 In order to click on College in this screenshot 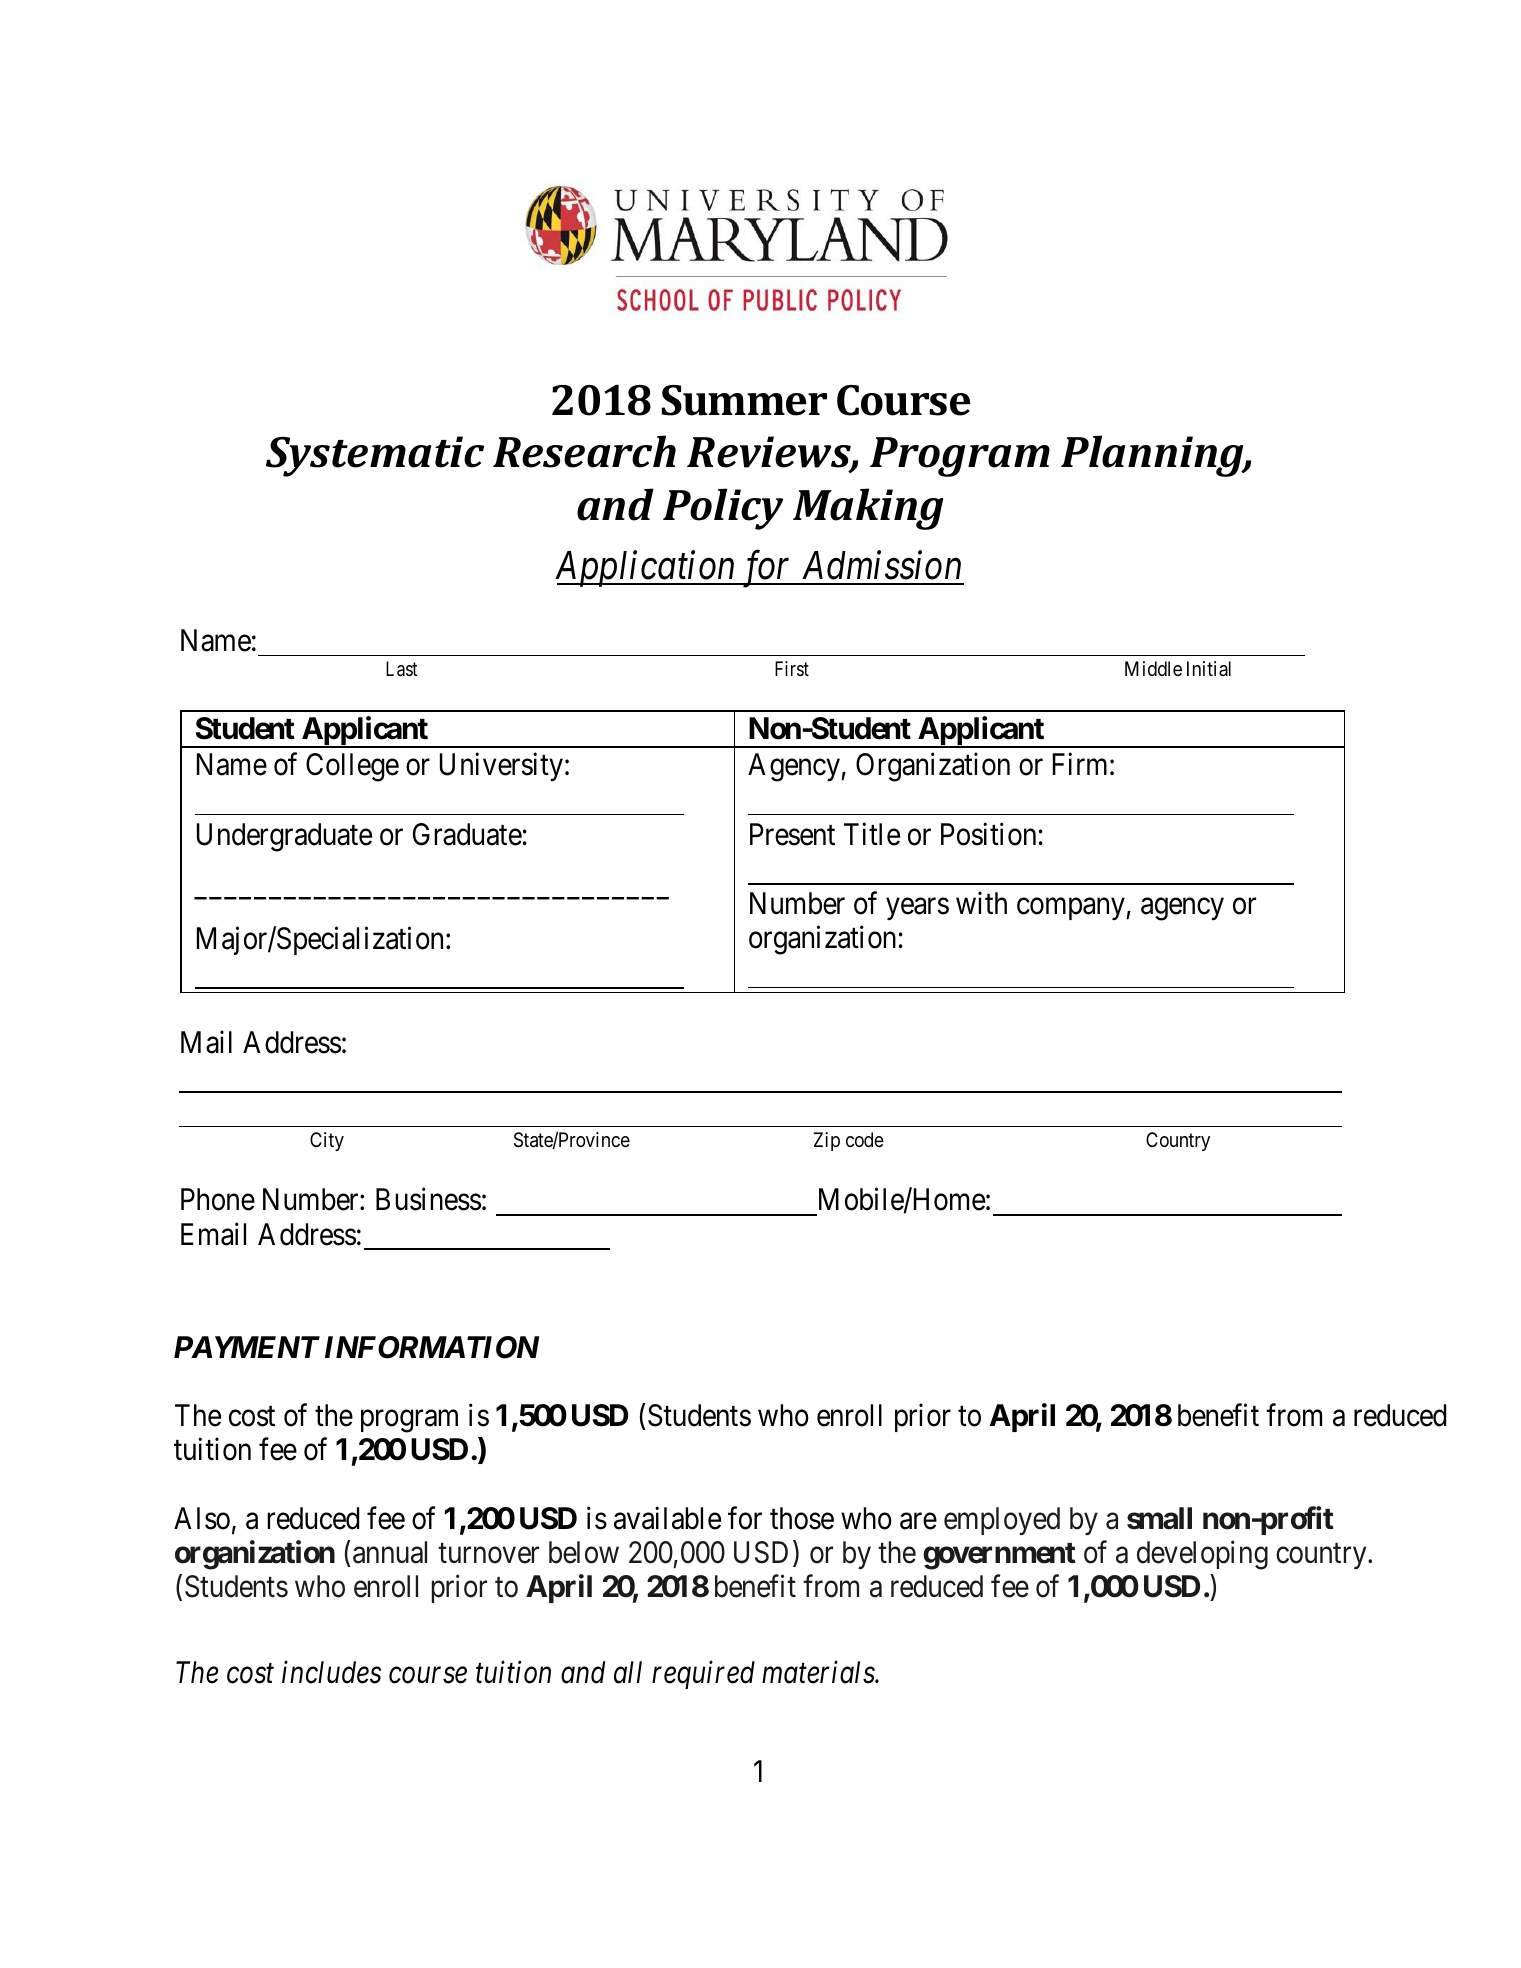, I will do `click(352, 767)`.
